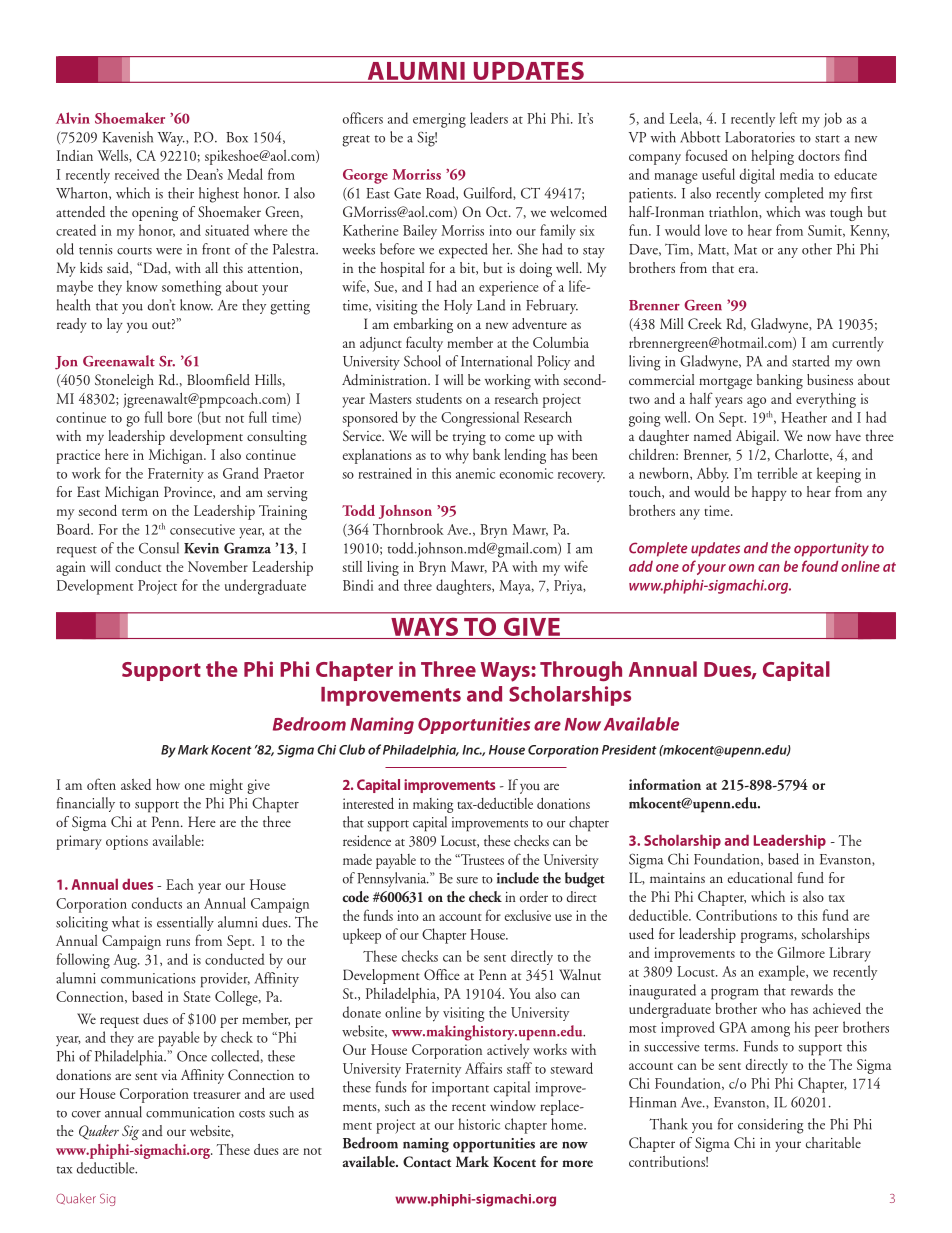 The height and width of the image is (1233, 952). I want to click on via, so click(169, 1075).
